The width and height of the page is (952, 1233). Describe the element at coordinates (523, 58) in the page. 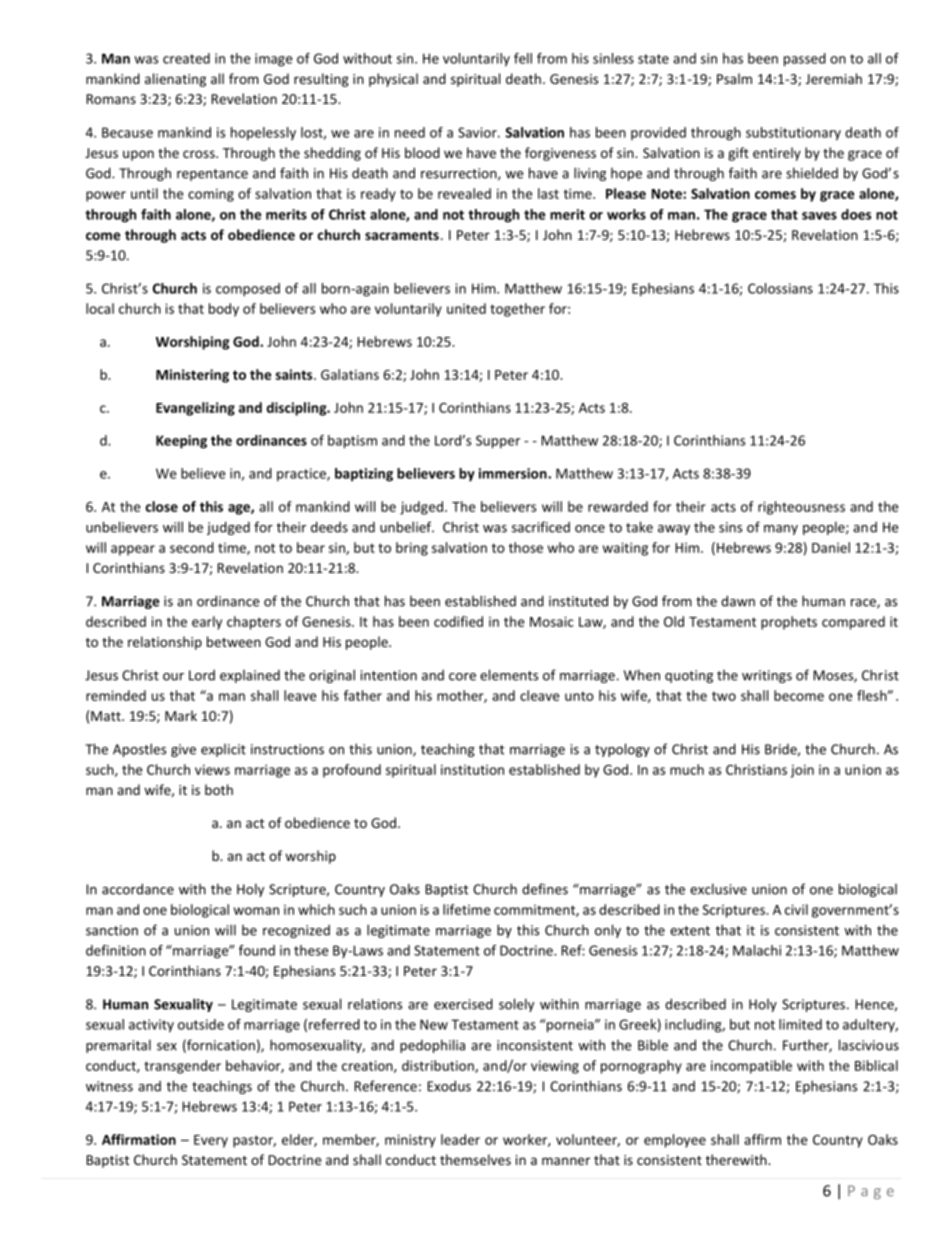

I see `fell` at that location.
